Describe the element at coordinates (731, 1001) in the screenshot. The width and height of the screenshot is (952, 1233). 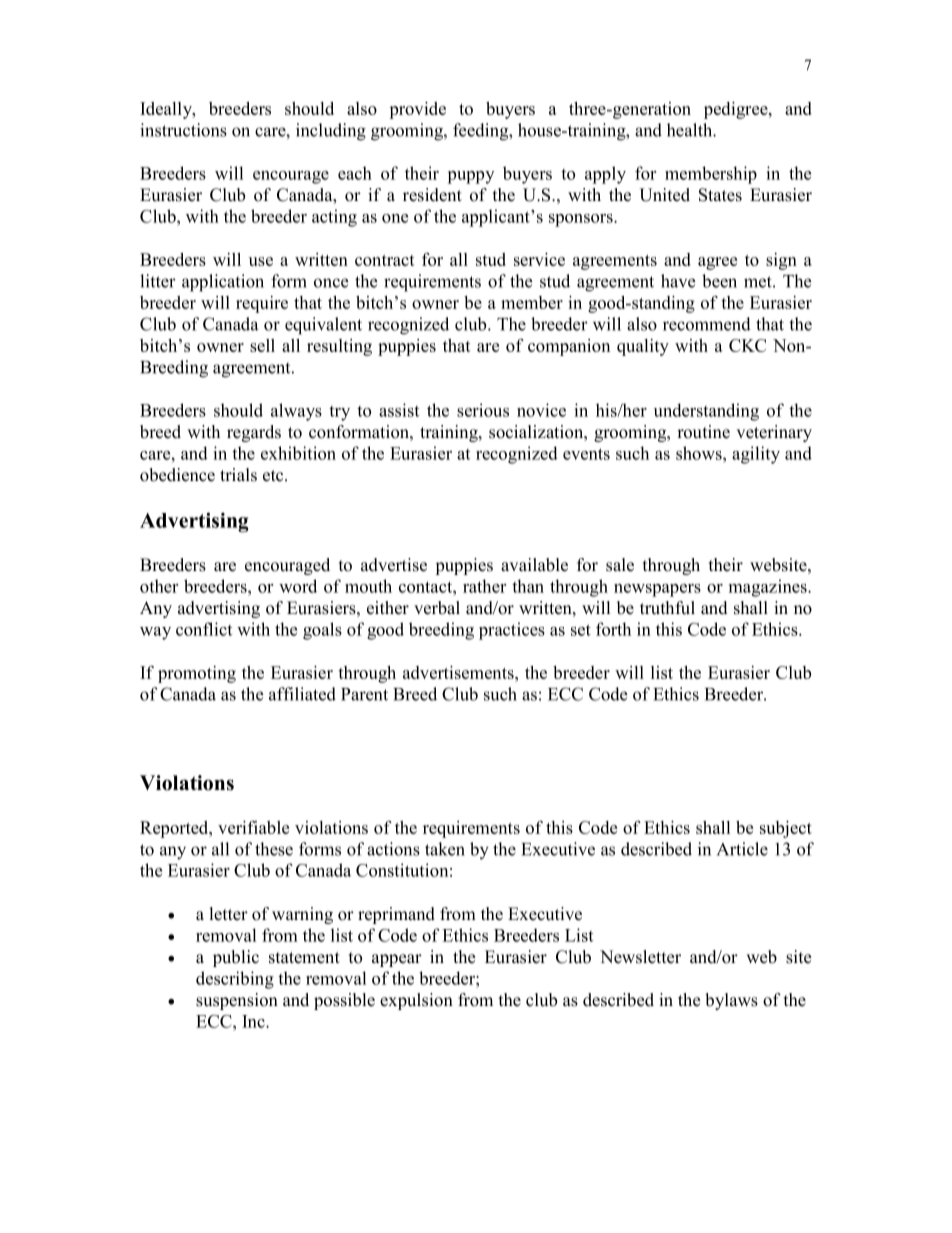
I see `bylaws` at that location.
